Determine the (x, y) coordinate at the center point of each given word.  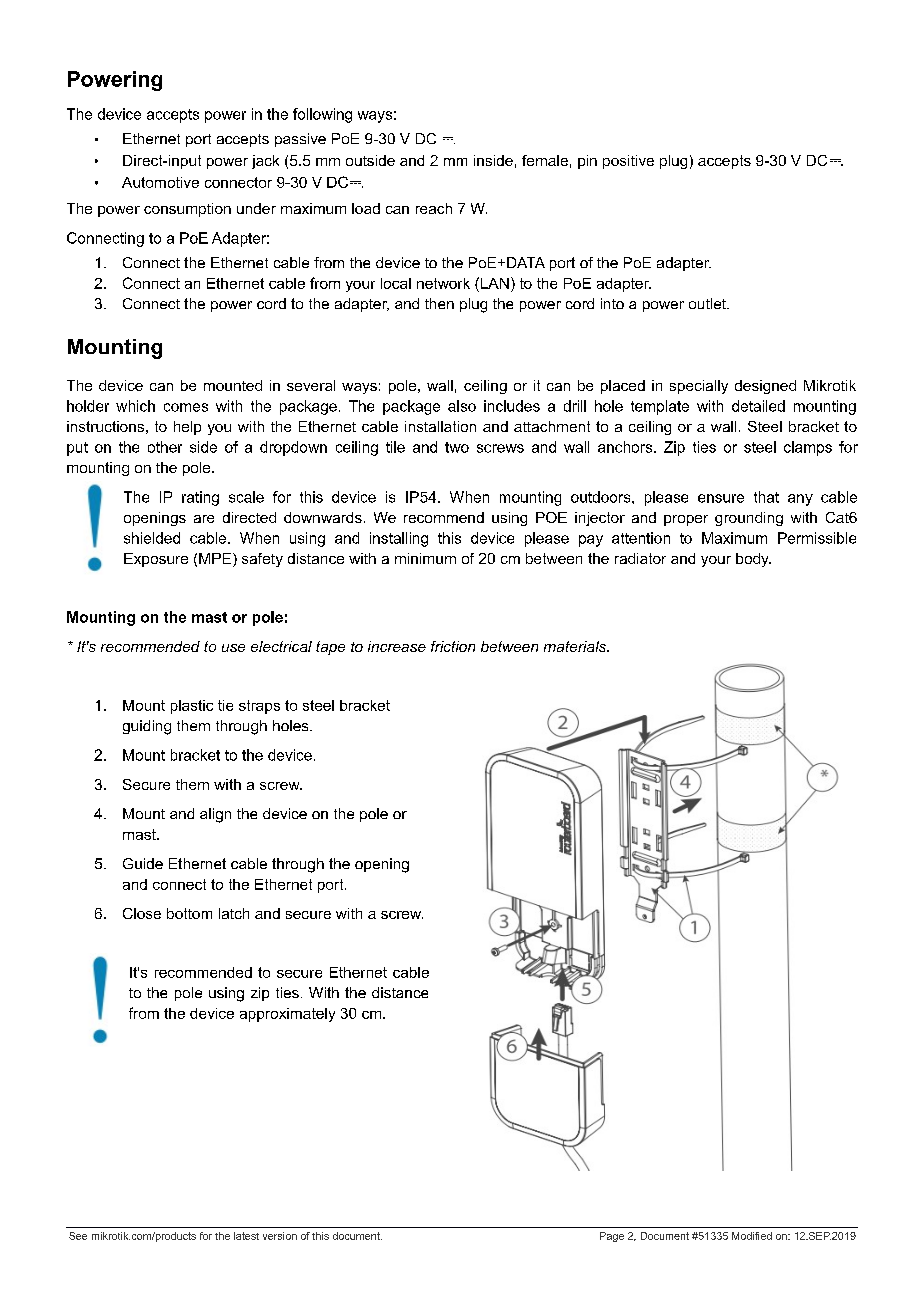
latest (246, 1236)
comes (186, 407)
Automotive (160, 182)
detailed (758, 406)
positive (628, 162)
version (280, 1236)
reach (434, 208)
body (753, 560)
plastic (192, 707)
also (462, 406)
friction (453, 646)
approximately (287, 1015)
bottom (189, 913)
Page (612, 1237)
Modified (752, 1236)
